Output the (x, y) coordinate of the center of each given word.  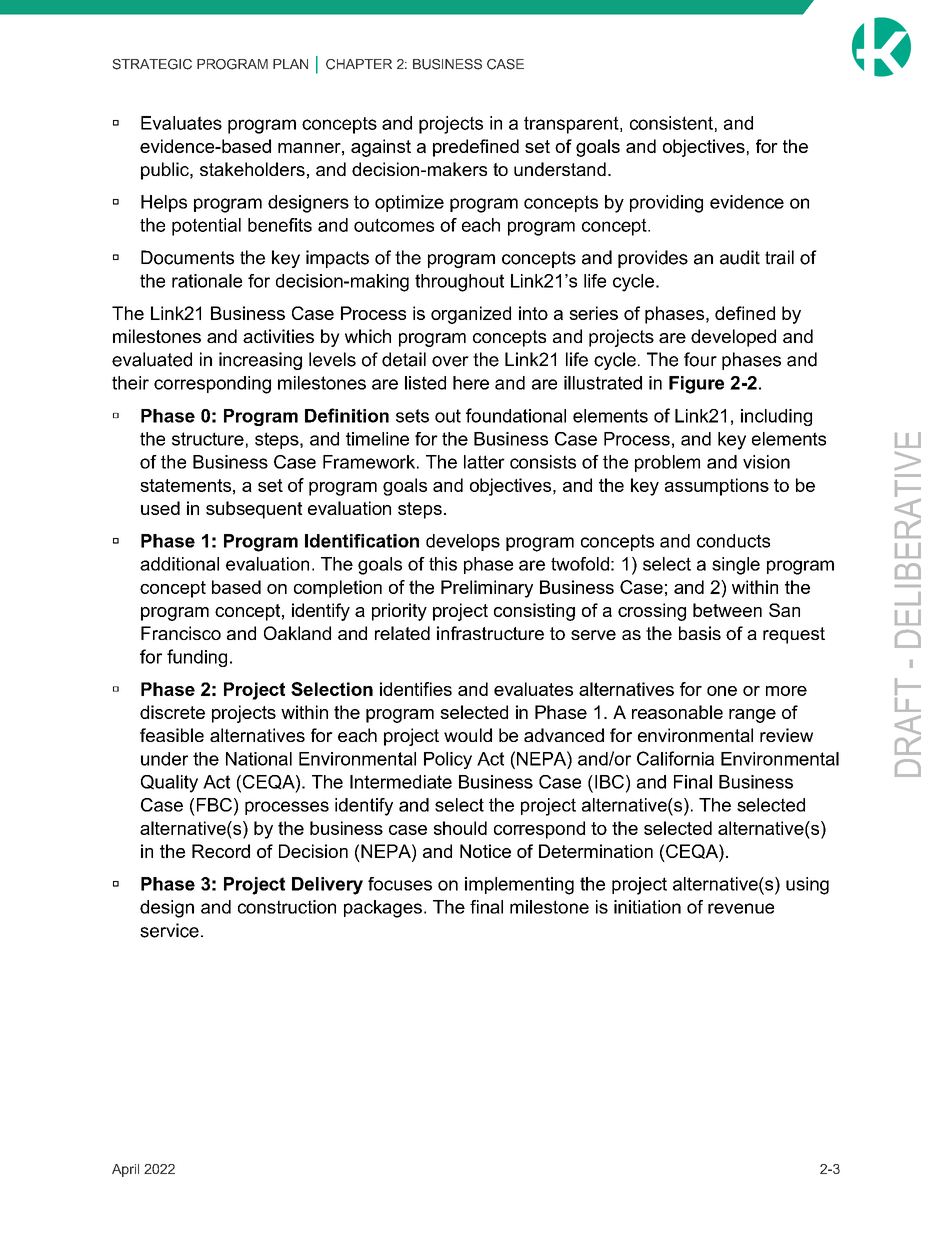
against (381, 148)
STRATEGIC (152, 64)
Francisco (181, 633)
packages (383, 909)
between (727, 610)
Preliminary (487, 589)
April (125, 1170)
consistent (671, 123)
